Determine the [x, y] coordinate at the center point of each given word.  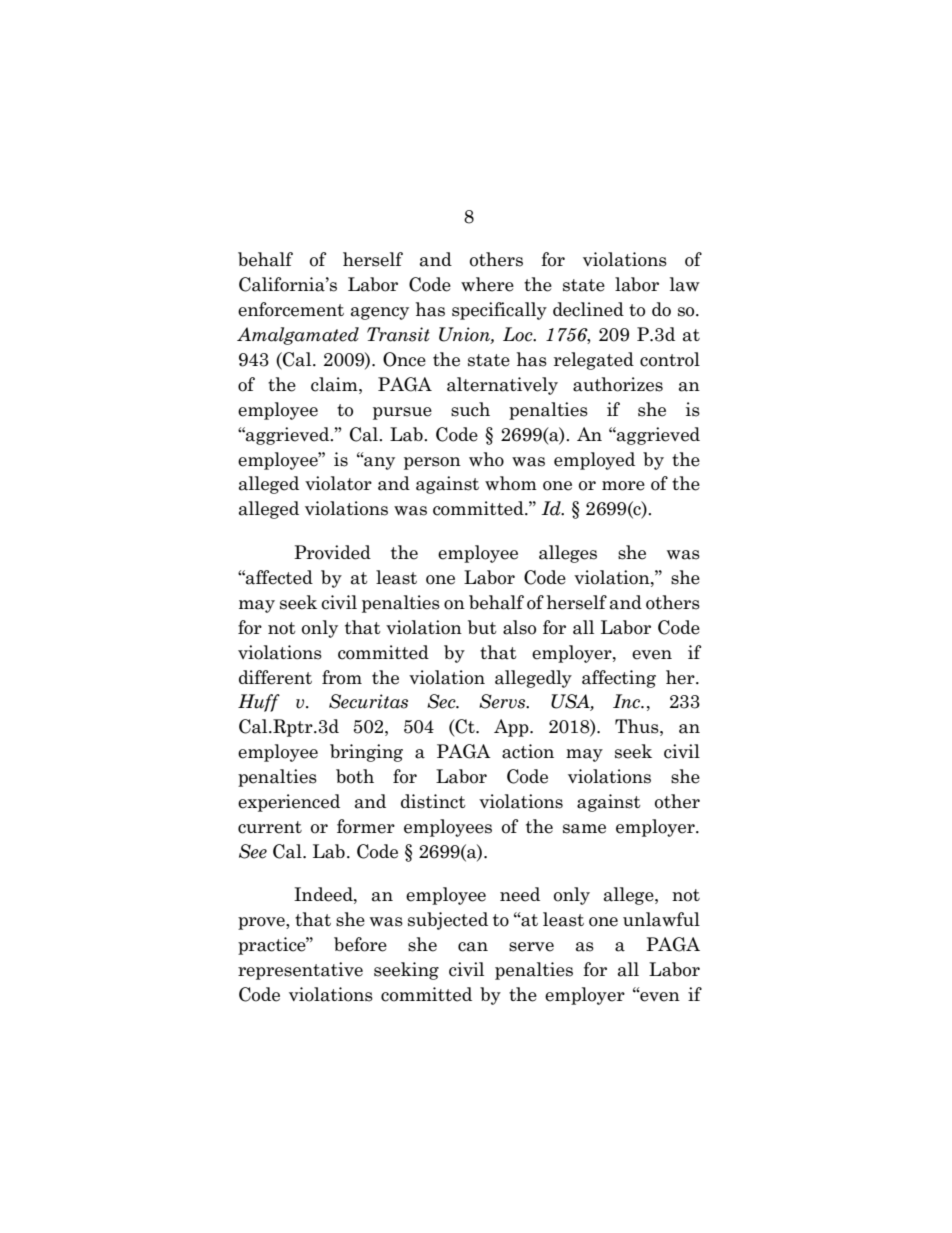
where [487, 284]
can [473, 947]
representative [300, 971]
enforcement [291, 309]
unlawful [661, 919]
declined [588, 309]
